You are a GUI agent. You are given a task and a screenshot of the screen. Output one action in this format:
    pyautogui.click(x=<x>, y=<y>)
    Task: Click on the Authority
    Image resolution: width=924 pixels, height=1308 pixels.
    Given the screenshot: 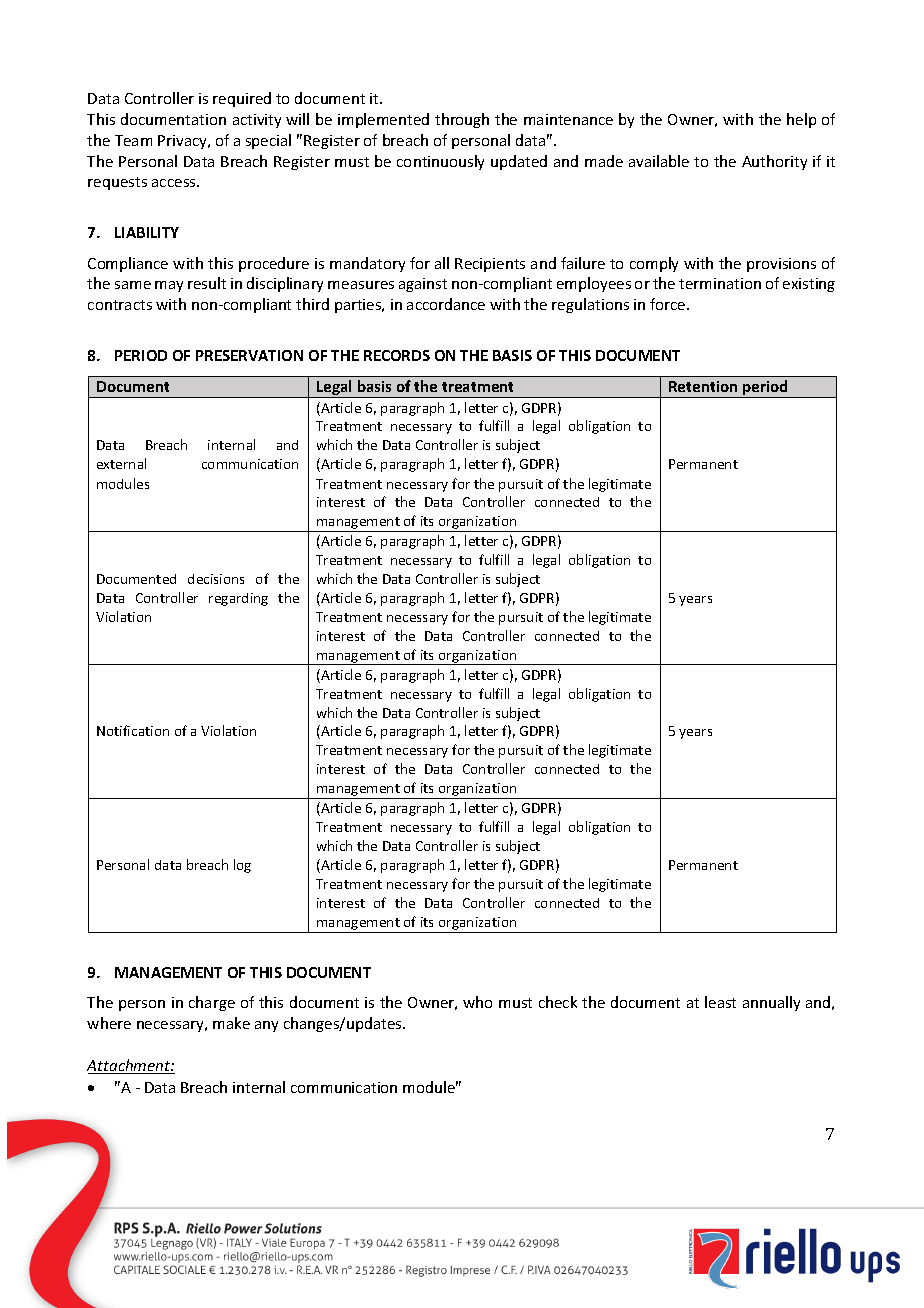 What is the action you would take?
    pyautogui.click(x=774, y=162)
